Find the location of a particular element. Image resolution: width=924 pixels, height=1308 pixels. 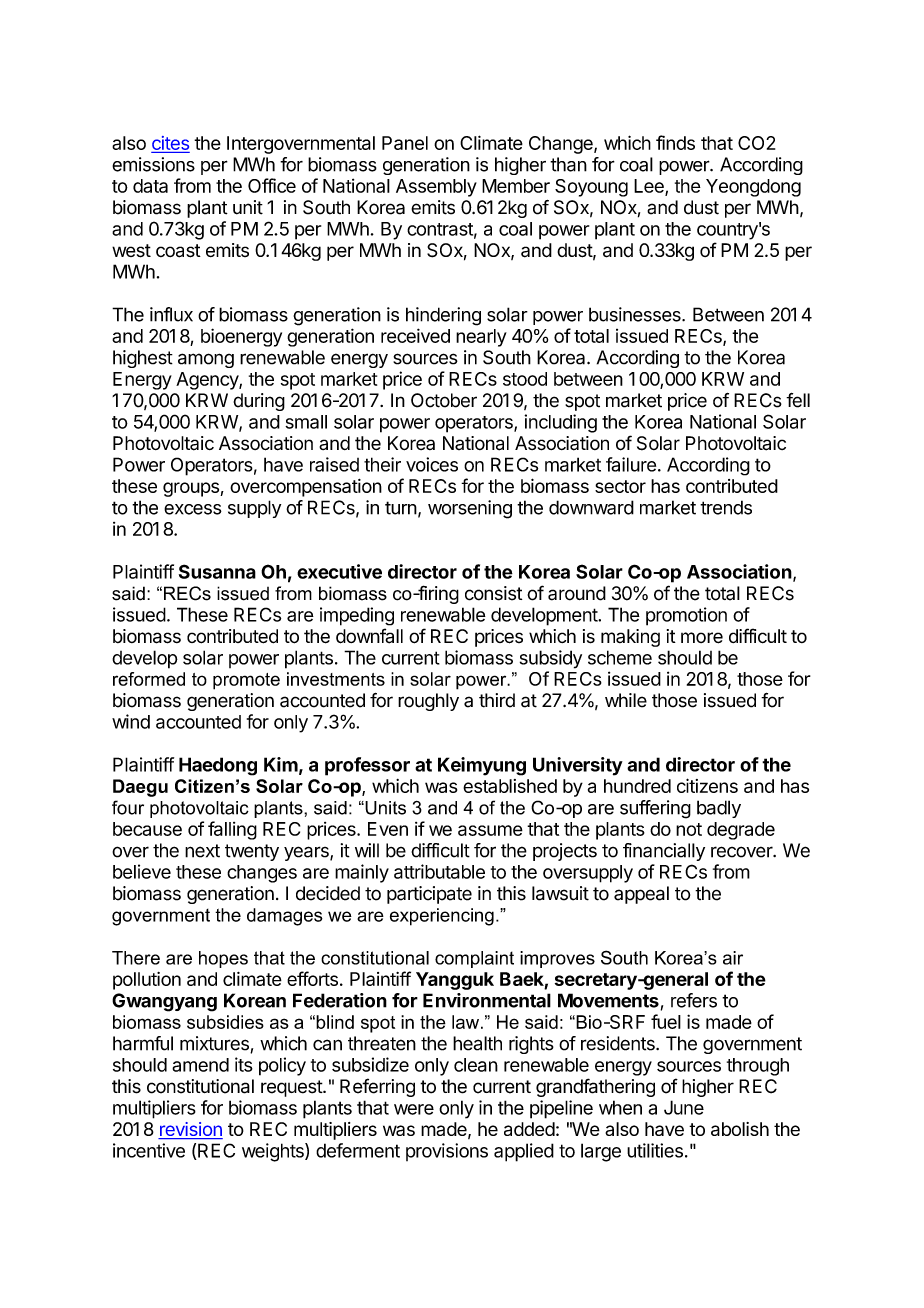

abolish is located at coordinates (740, 1129).
